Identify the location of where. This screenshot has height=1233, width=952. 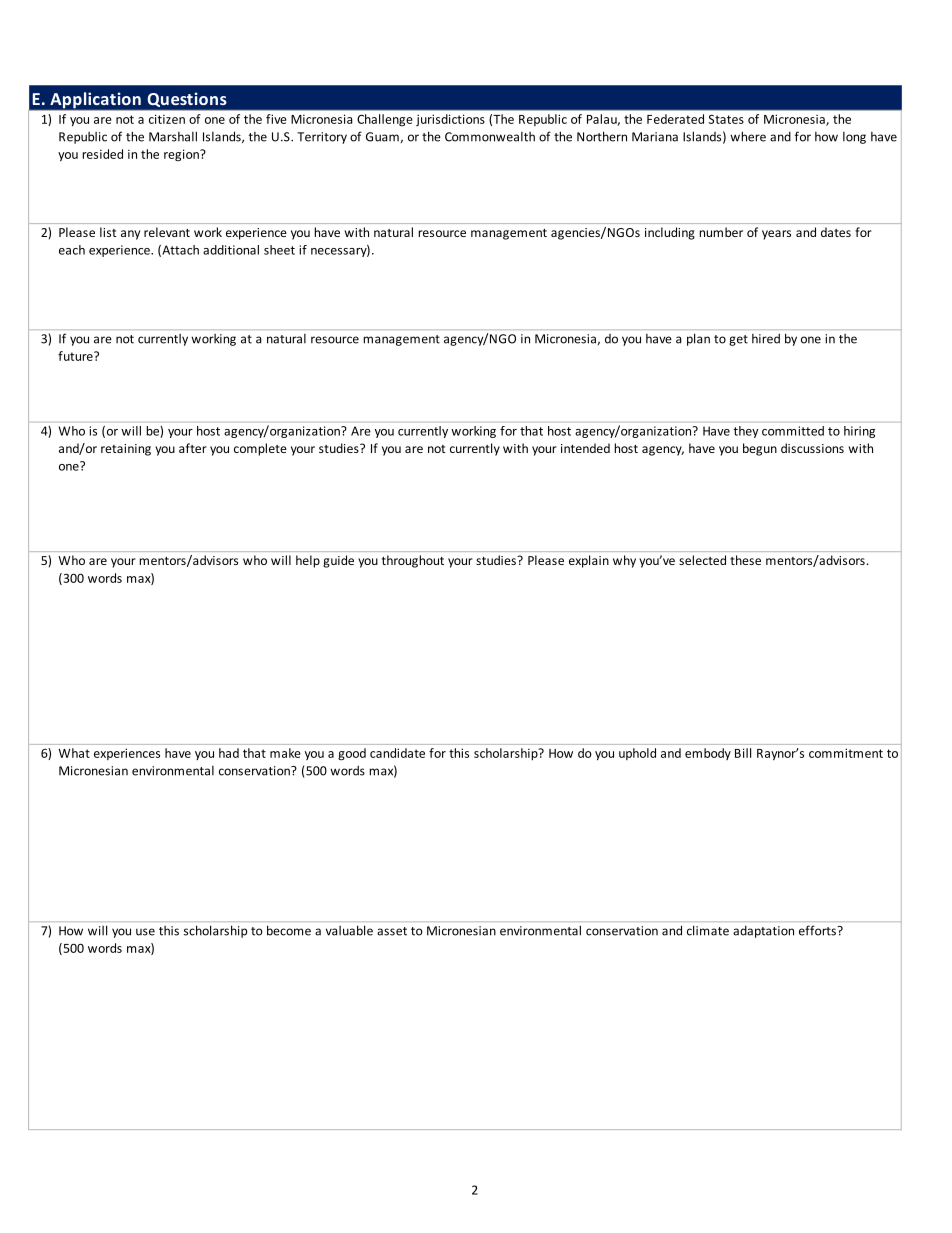
(748, 136).
